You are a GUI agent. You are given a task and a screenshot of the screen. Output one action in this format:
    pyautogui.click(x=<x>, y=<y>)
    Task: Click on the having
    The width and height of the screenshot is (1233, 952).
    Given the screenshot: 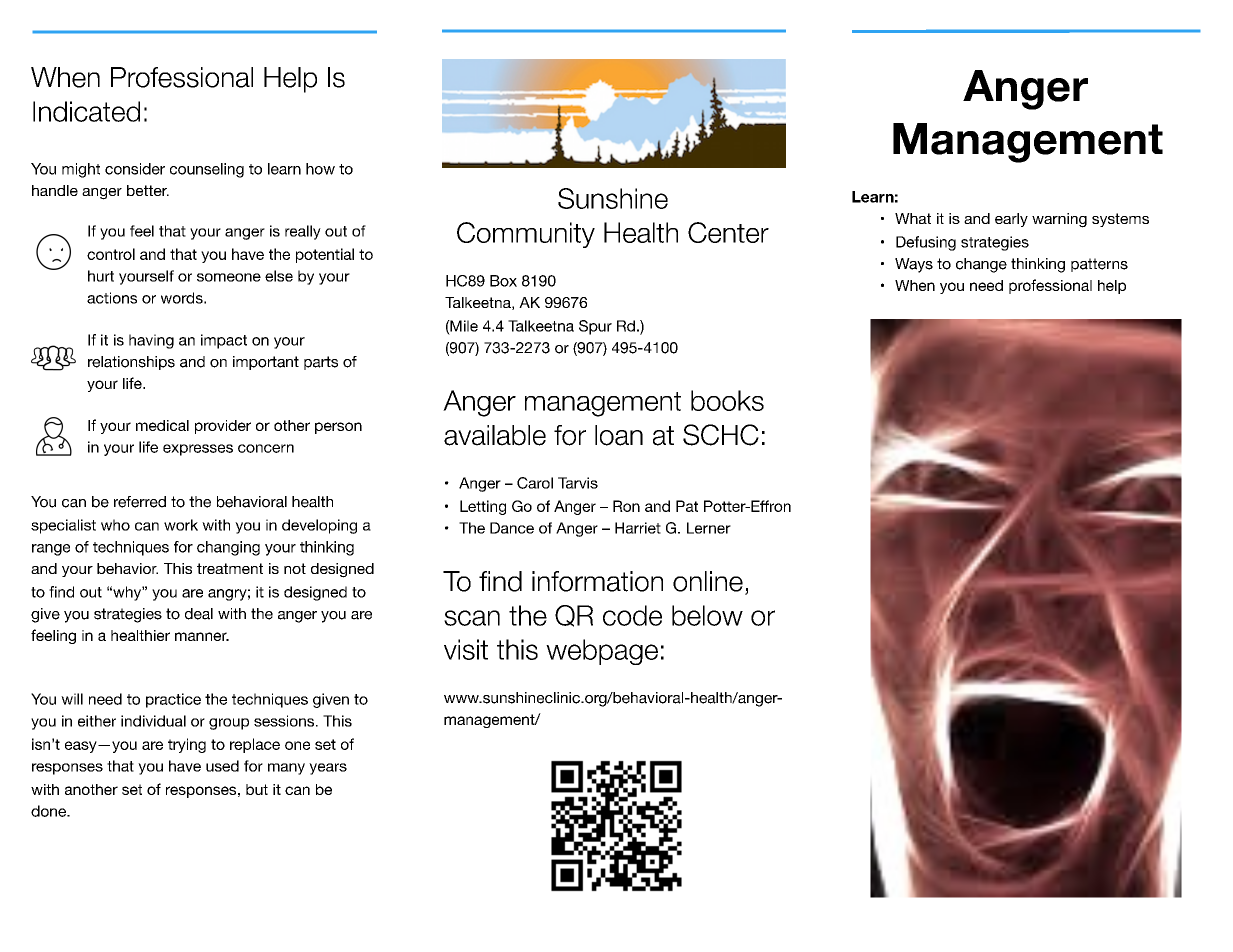 What is the action you would take?
    pyautogui.click(x=151, y=341)
